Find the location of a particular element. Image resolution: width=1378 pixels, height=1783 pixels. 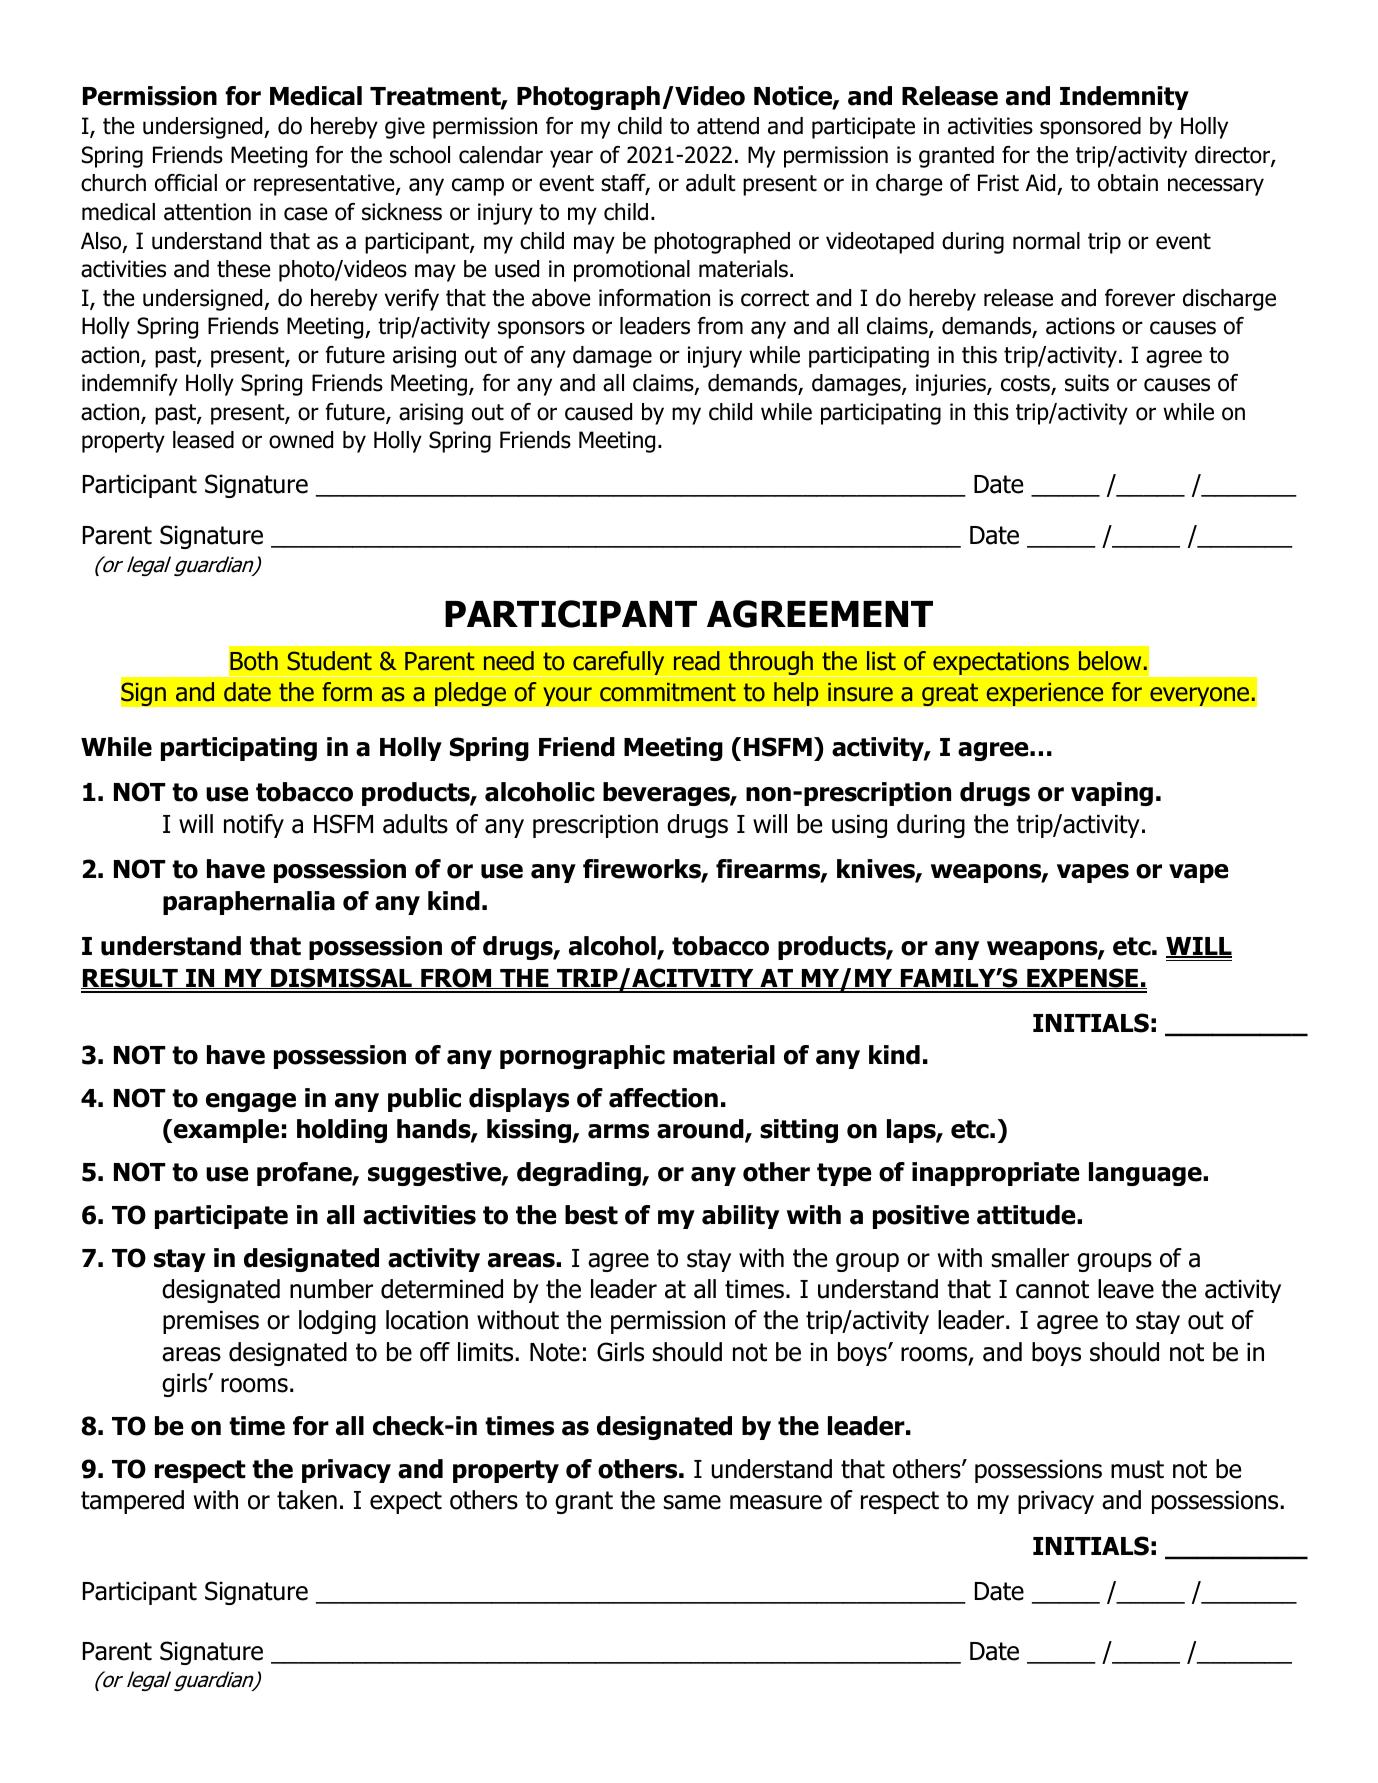

below is located at coordinates (1110, 661).
